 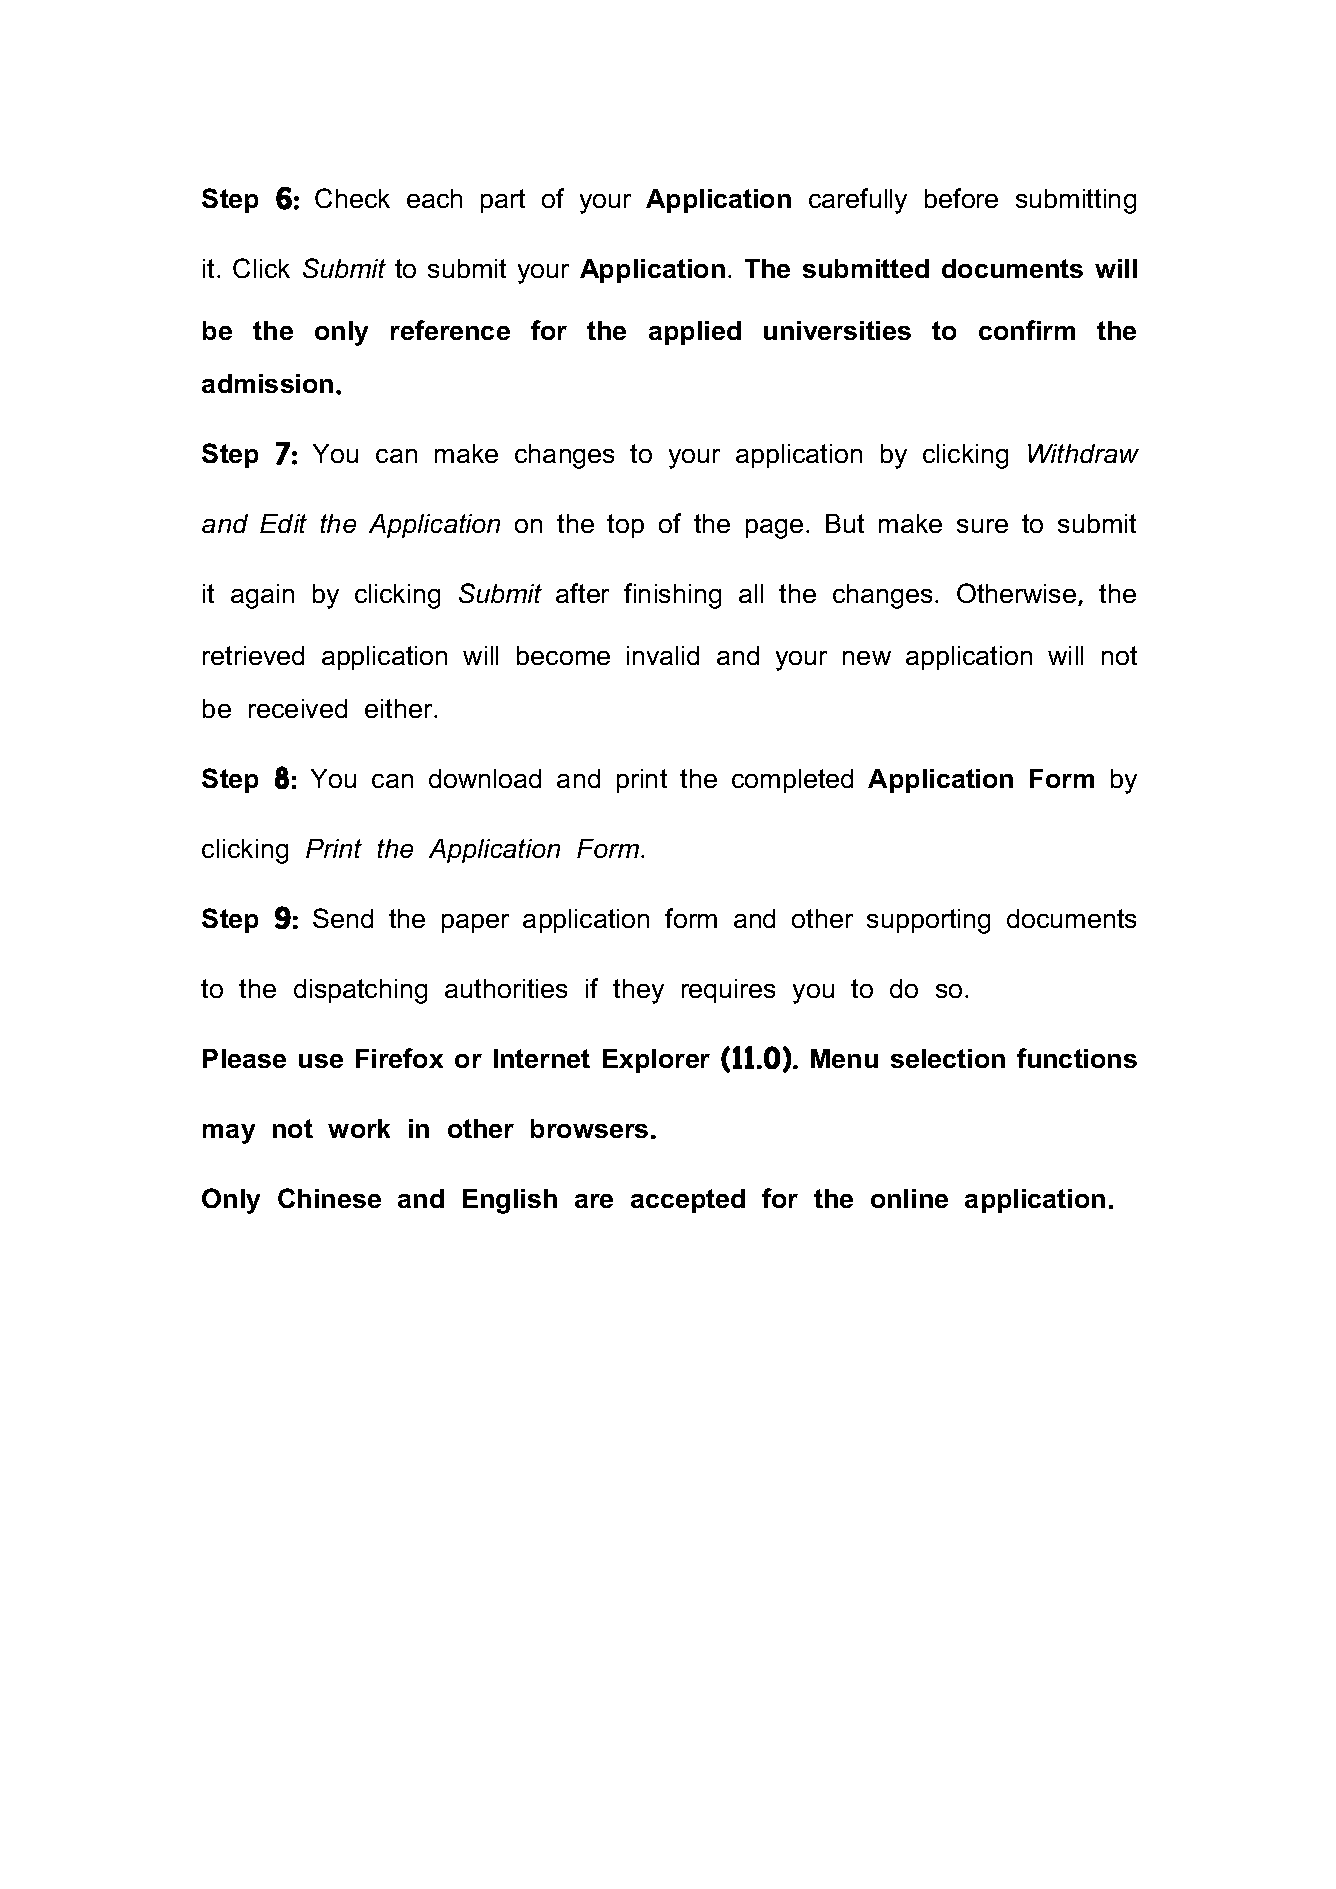 What do you see at coordinates (1083, 453) in the screenshot?
I see `Withdraw` at bounding box center [1083, 453].
